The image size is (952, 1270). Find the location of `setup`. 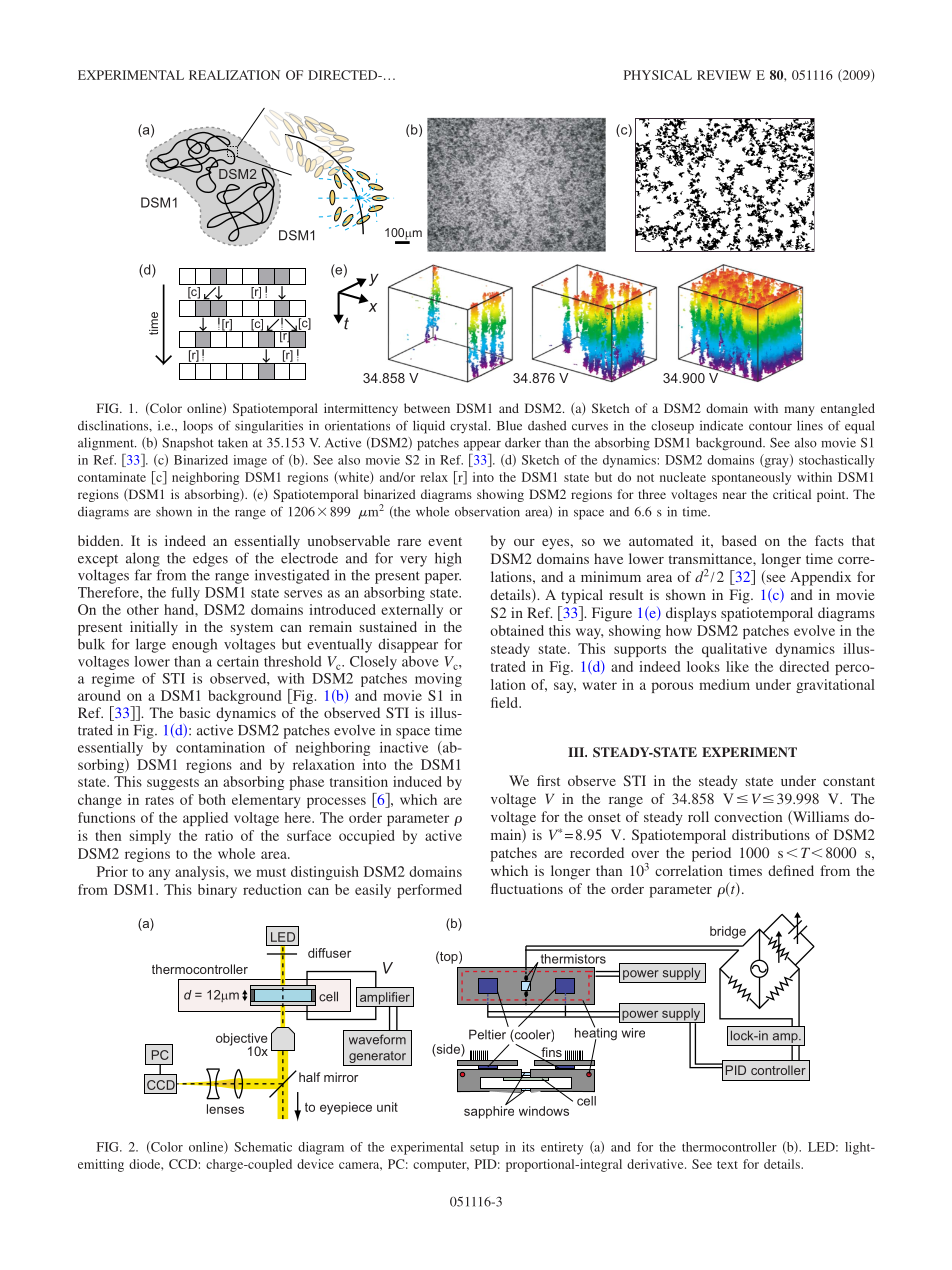

setup is located at coordinates (484, 1149).
